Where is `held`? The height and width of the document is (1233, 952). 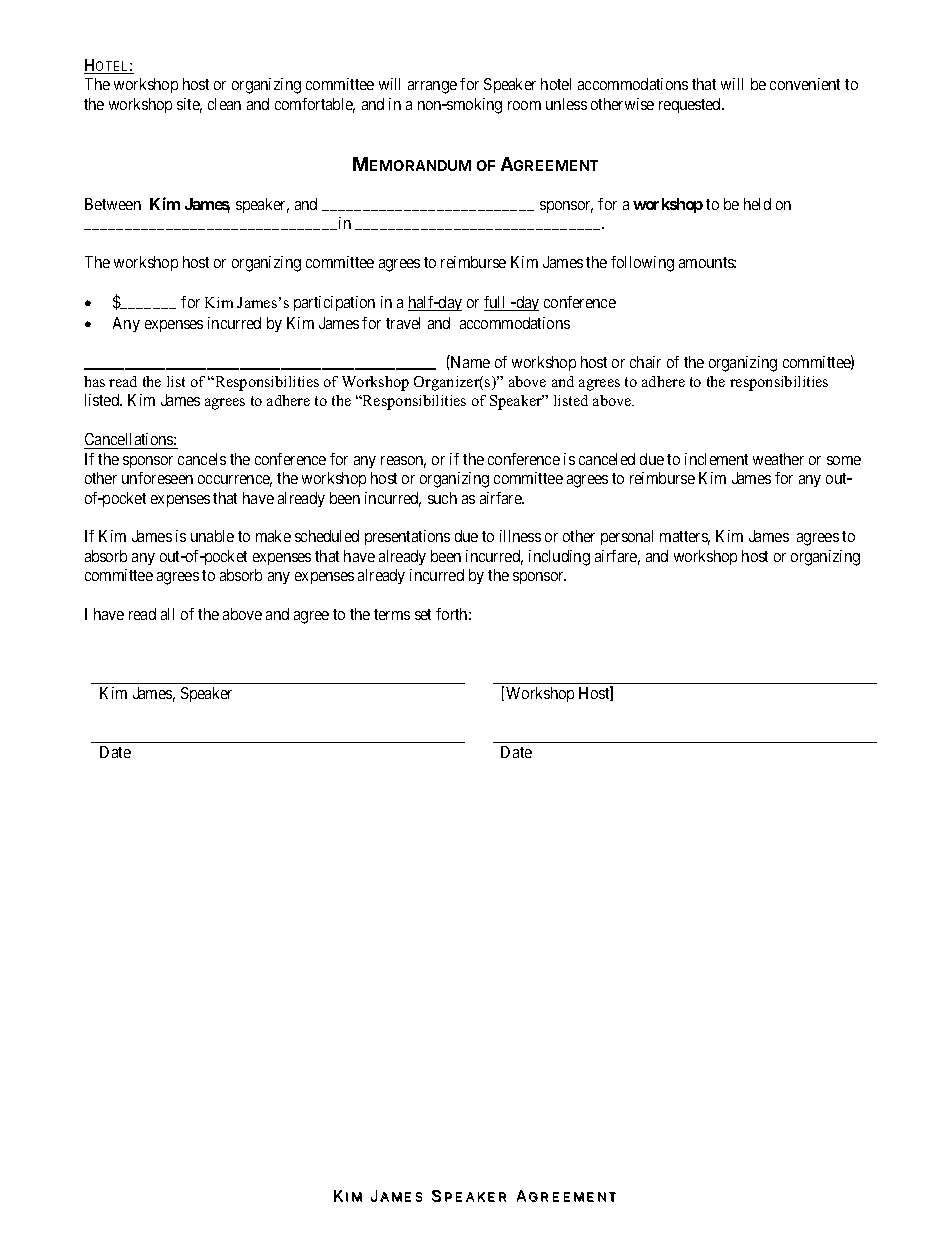 held is located at coordinates (757, 204).
